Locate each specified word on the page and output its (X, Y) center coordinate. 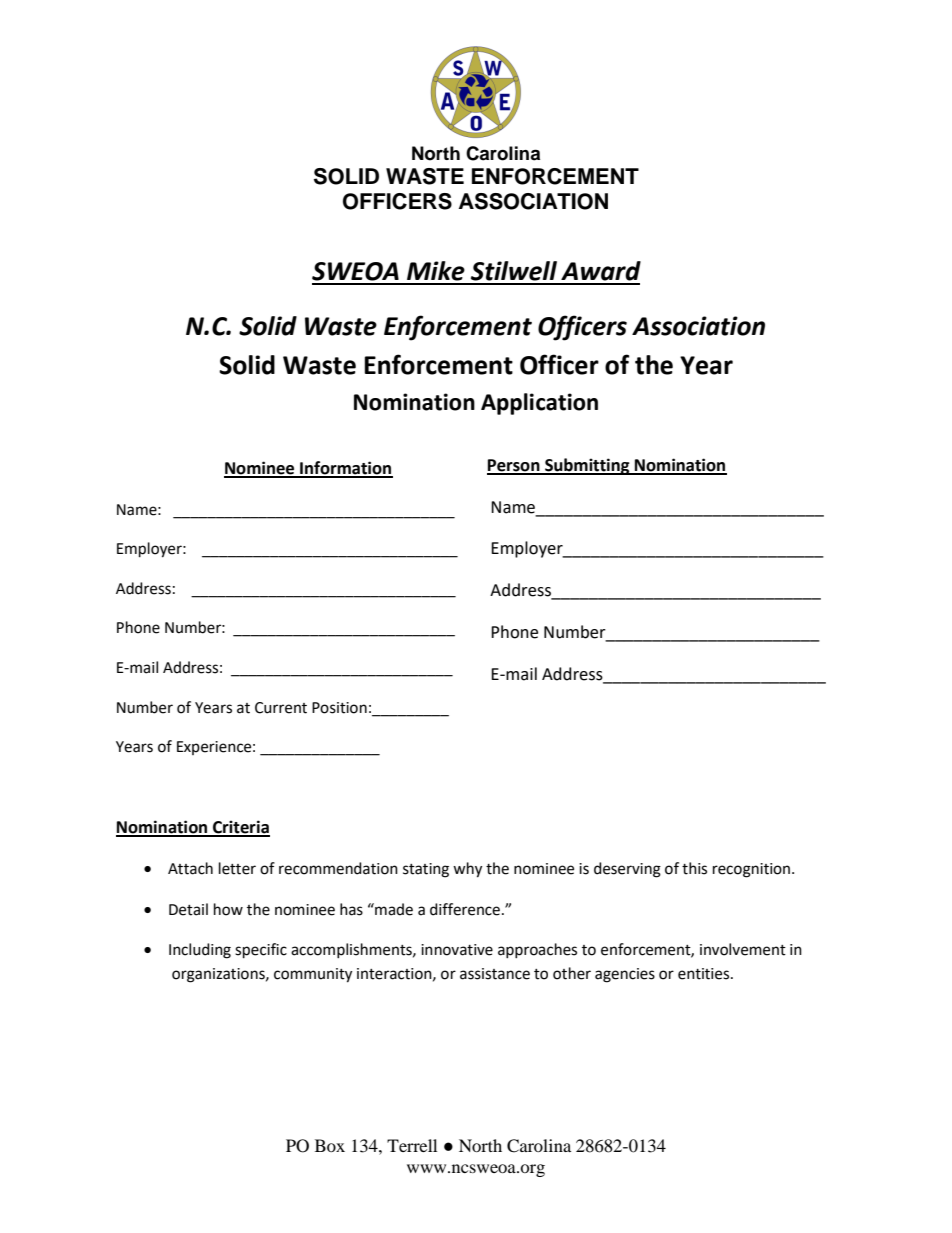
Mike (436, 271)
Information (345, 469)
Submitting (587, 466)
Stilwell (514, 271)
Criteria (240, 828)
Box (330, 1145)
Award (601, 271)
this (694, 868)
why (467, 870)
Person (514, 466)
